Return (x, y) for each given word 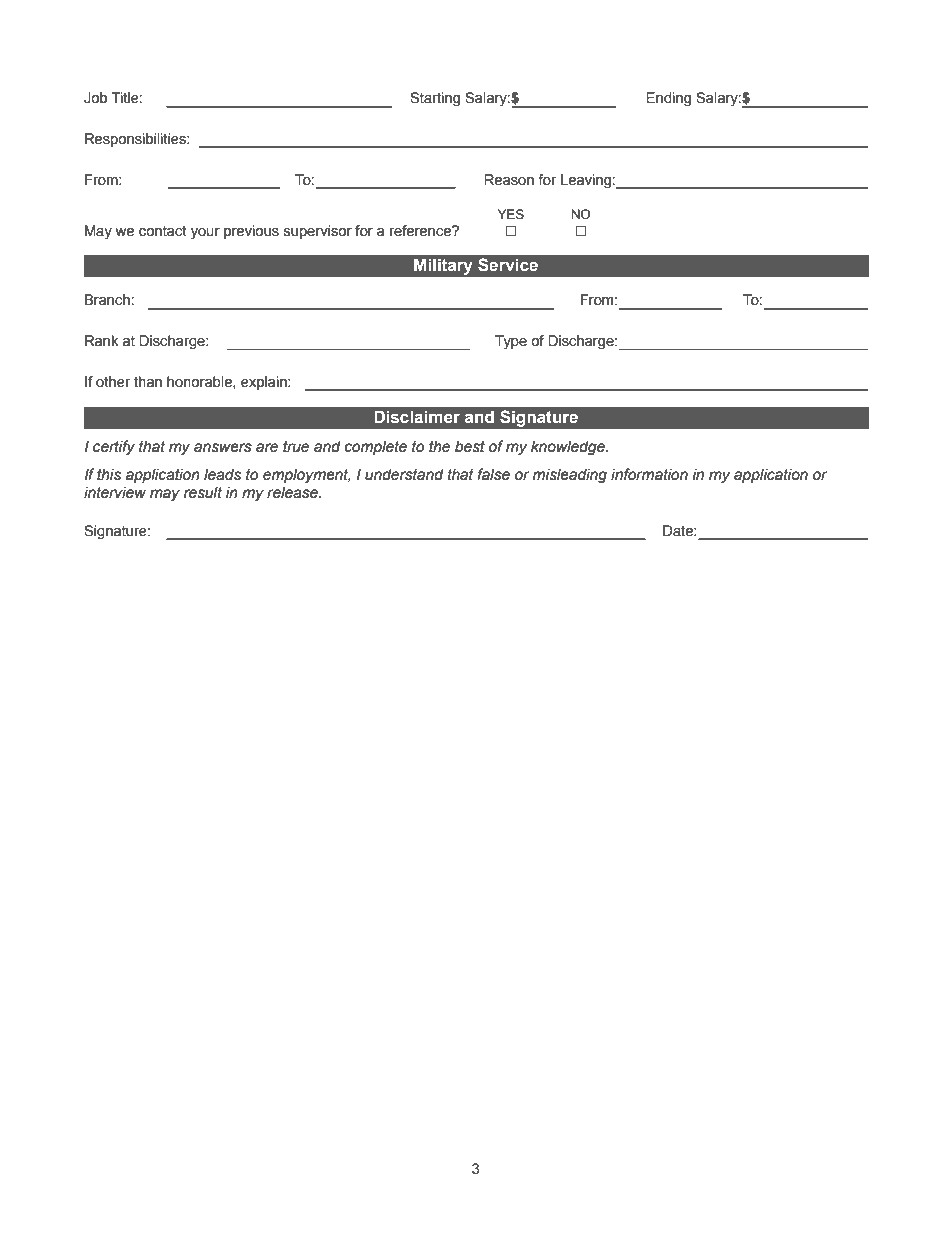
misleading (570, 476)
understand (404, 475)
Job (95, 98)
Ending (668, 99)
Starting (435, 99)
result (203, 493)
